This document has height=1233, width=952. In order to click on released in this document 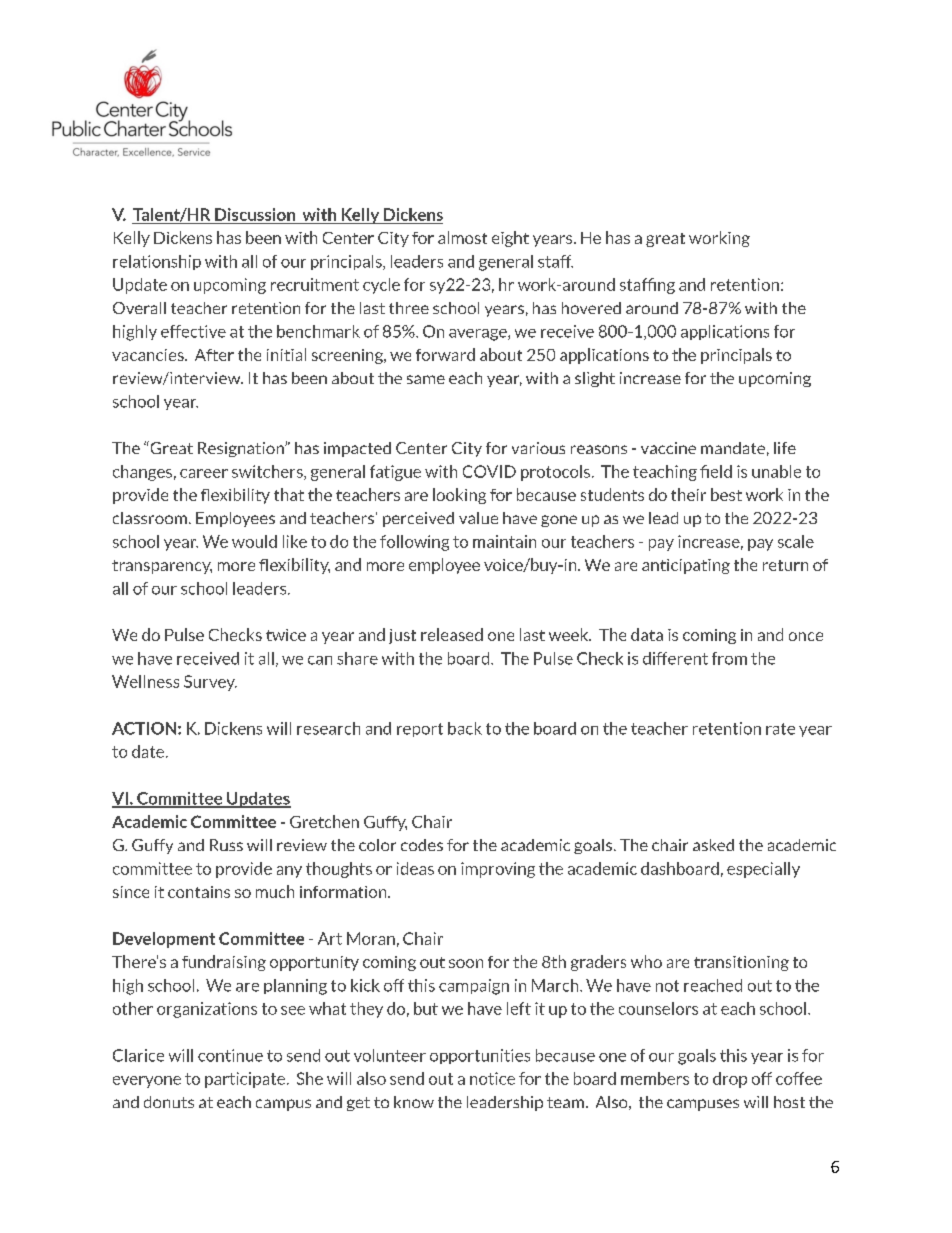, I will do `click(452, 634)`.
